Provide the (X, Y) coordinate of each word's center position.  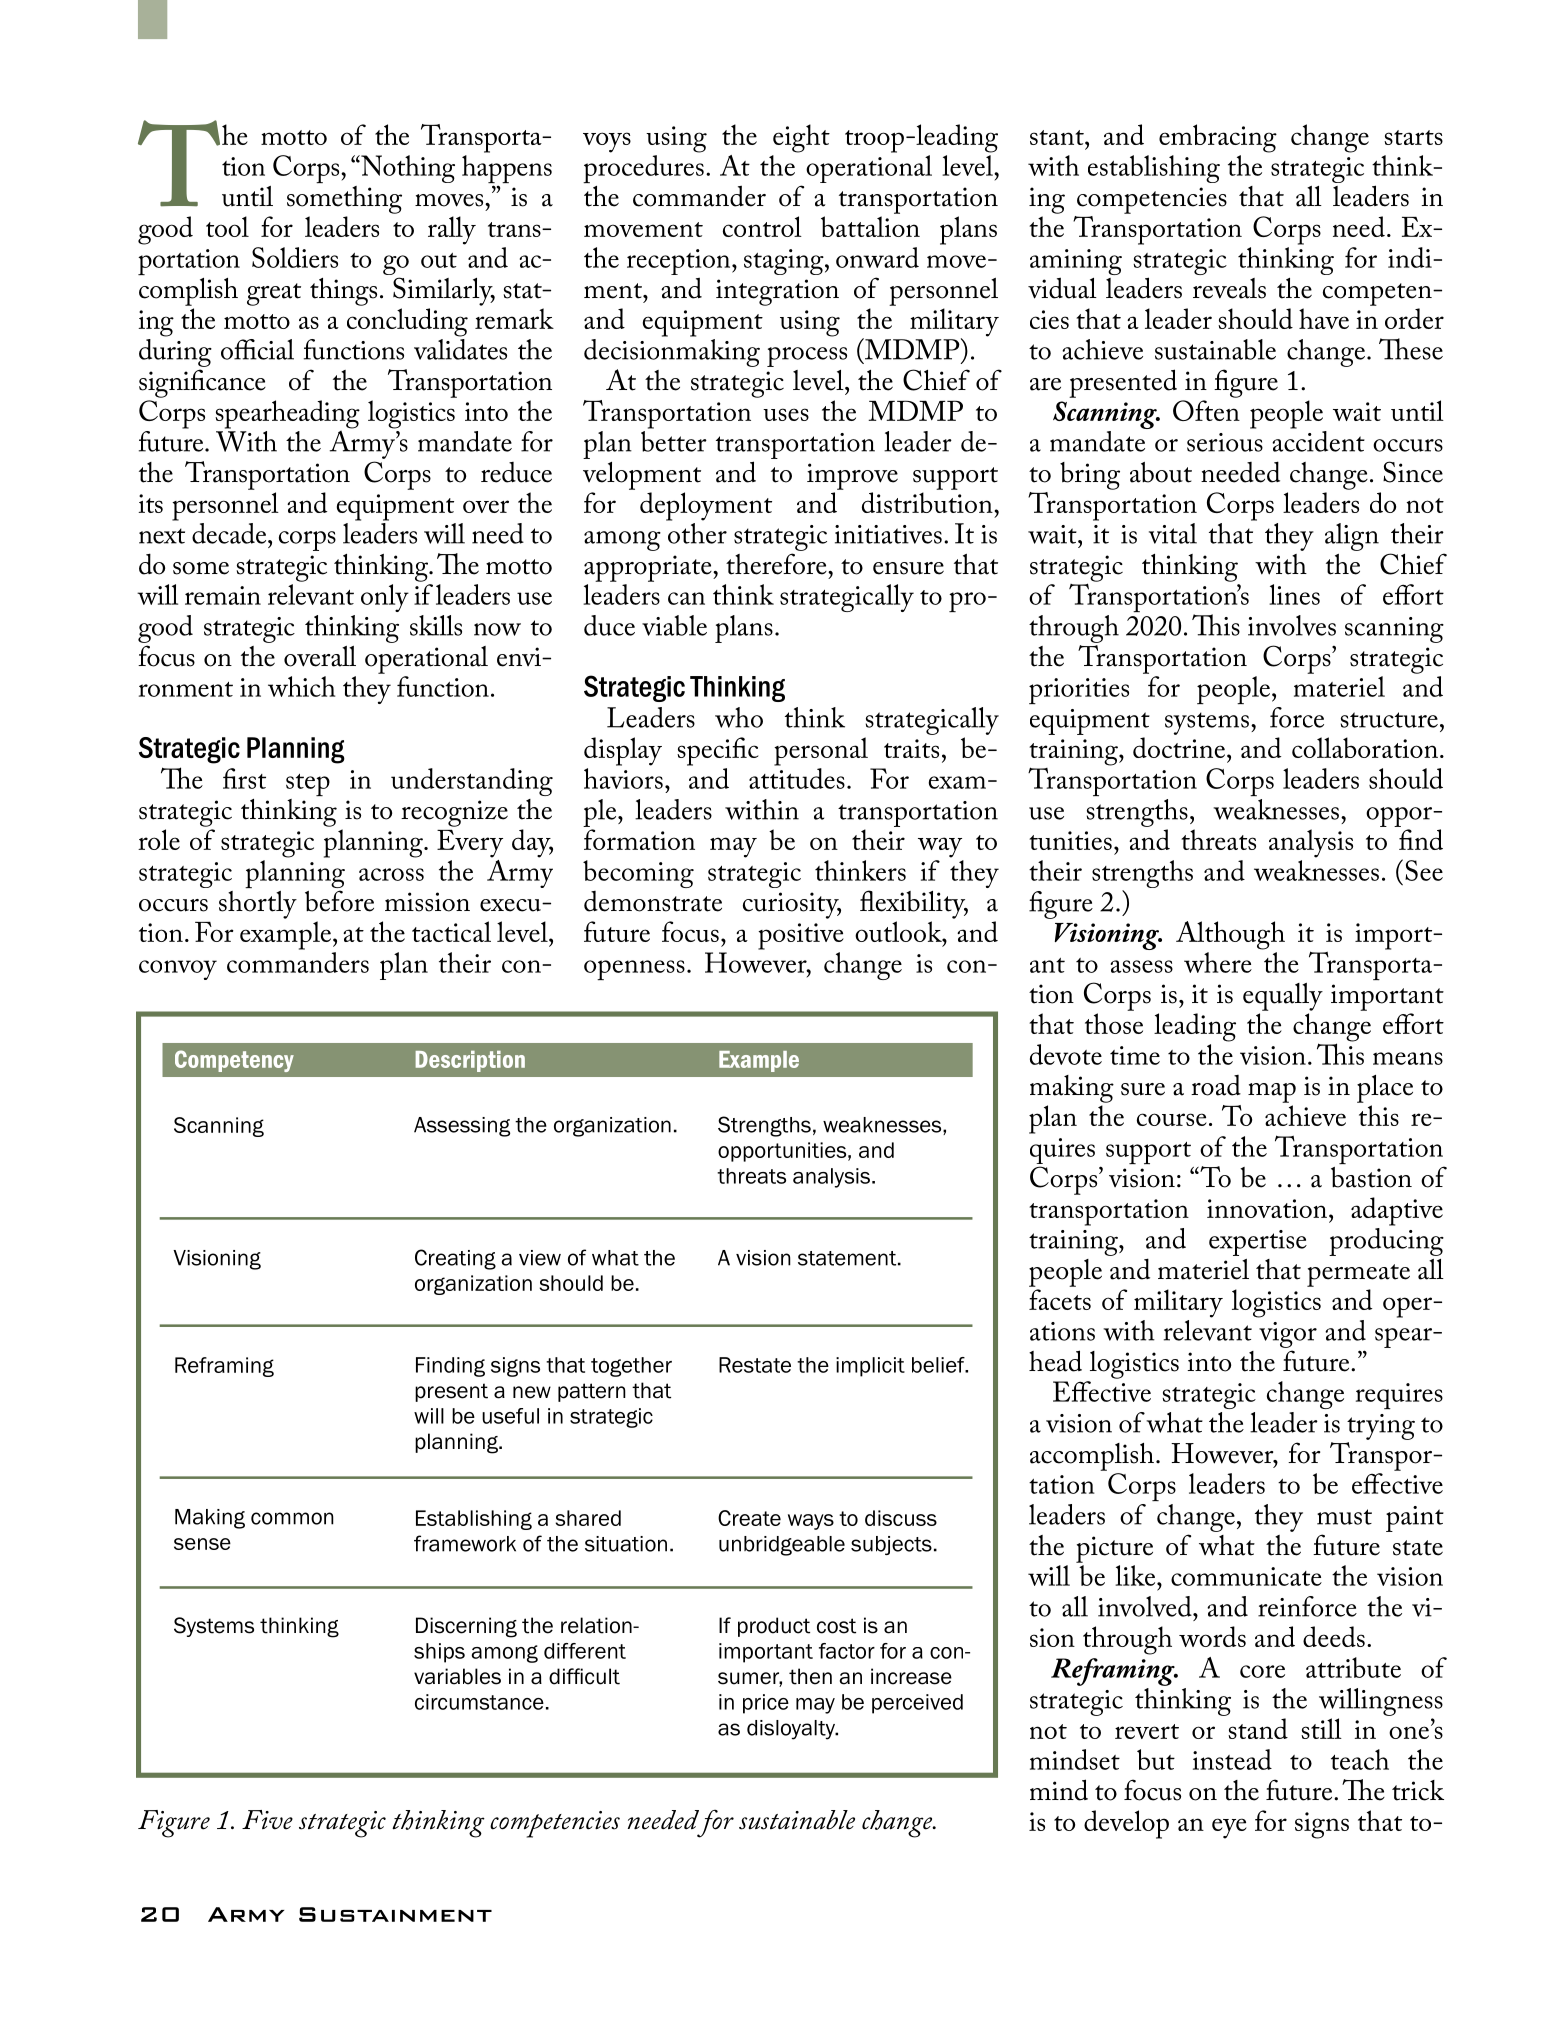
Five (267, 1820)
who (739, 717)
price (766, 1704)
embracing (1218, 138)
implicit (870, 1367)
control (762, 226)
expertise (1258, 1243)
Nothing (407, 169)
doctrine (1179, 747)
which (301, 686)
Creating (455, 1259)
